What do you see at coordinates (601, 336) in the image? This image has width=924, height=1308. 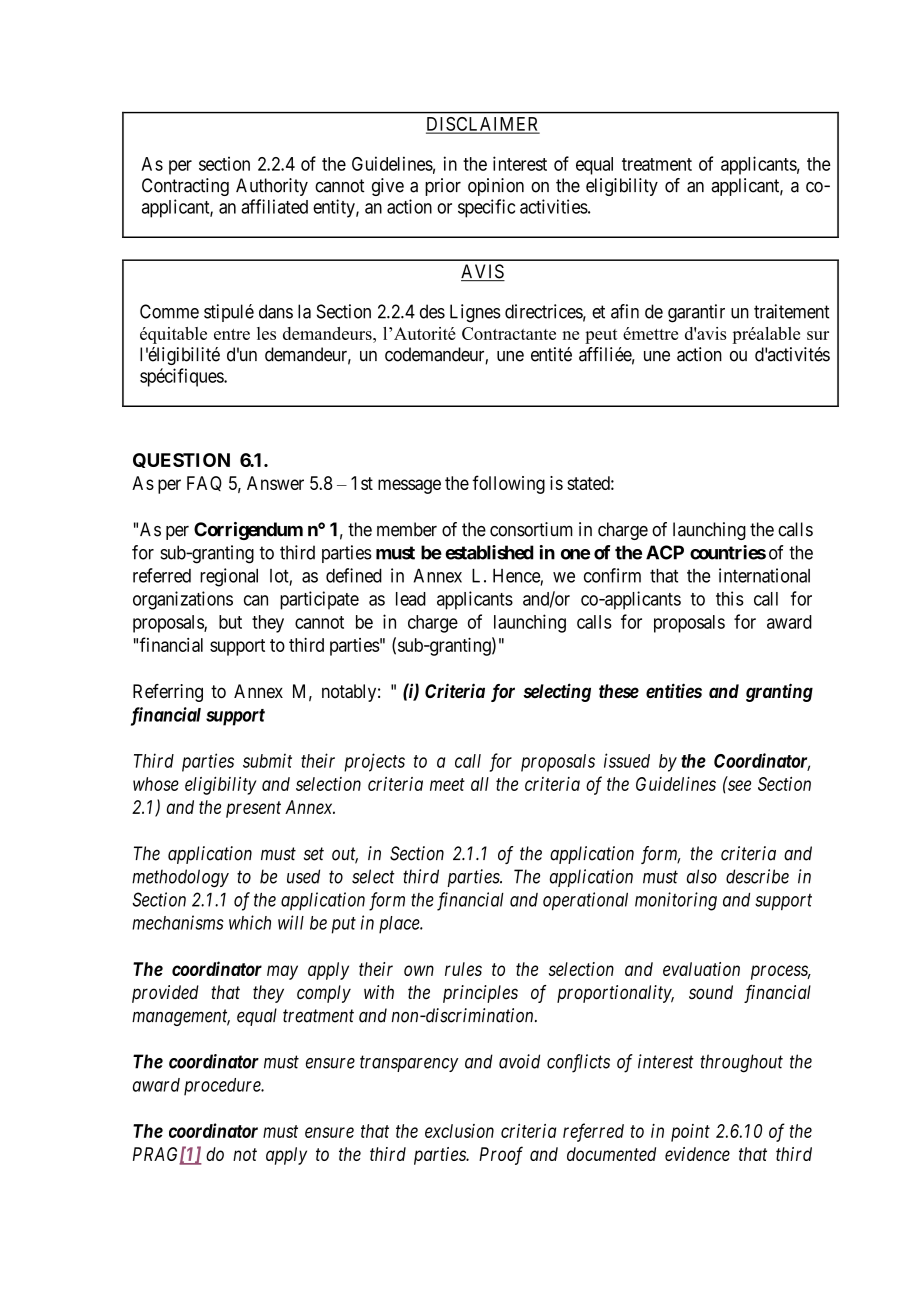 I see `peut` at bounding box center [601, 336].
